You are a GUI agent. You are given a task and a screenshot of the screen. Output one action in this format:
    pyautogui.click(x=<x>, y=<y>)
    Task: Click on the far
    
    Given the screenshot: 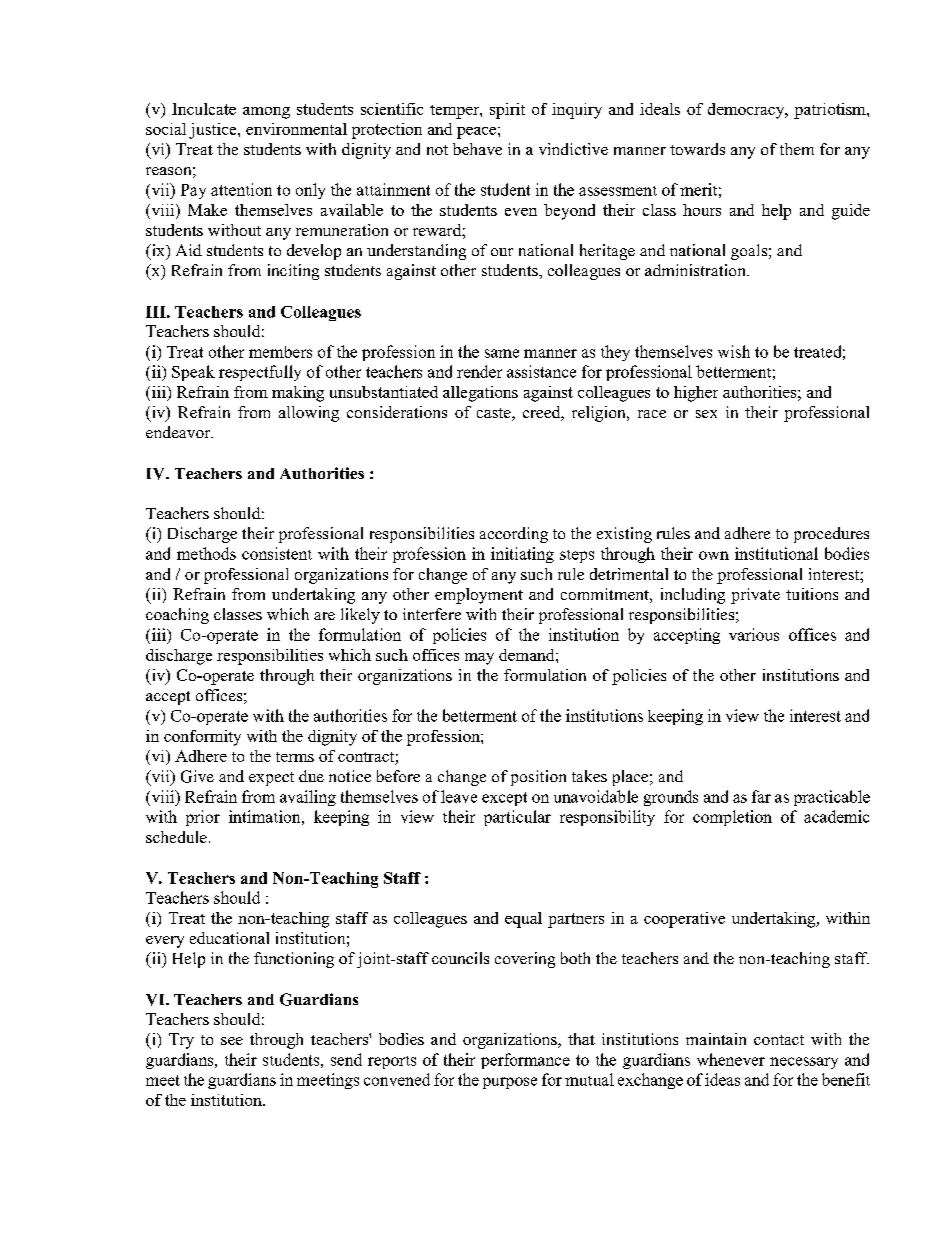 What is the action you would take?
    pyautogui.click(x=761, y=796)
